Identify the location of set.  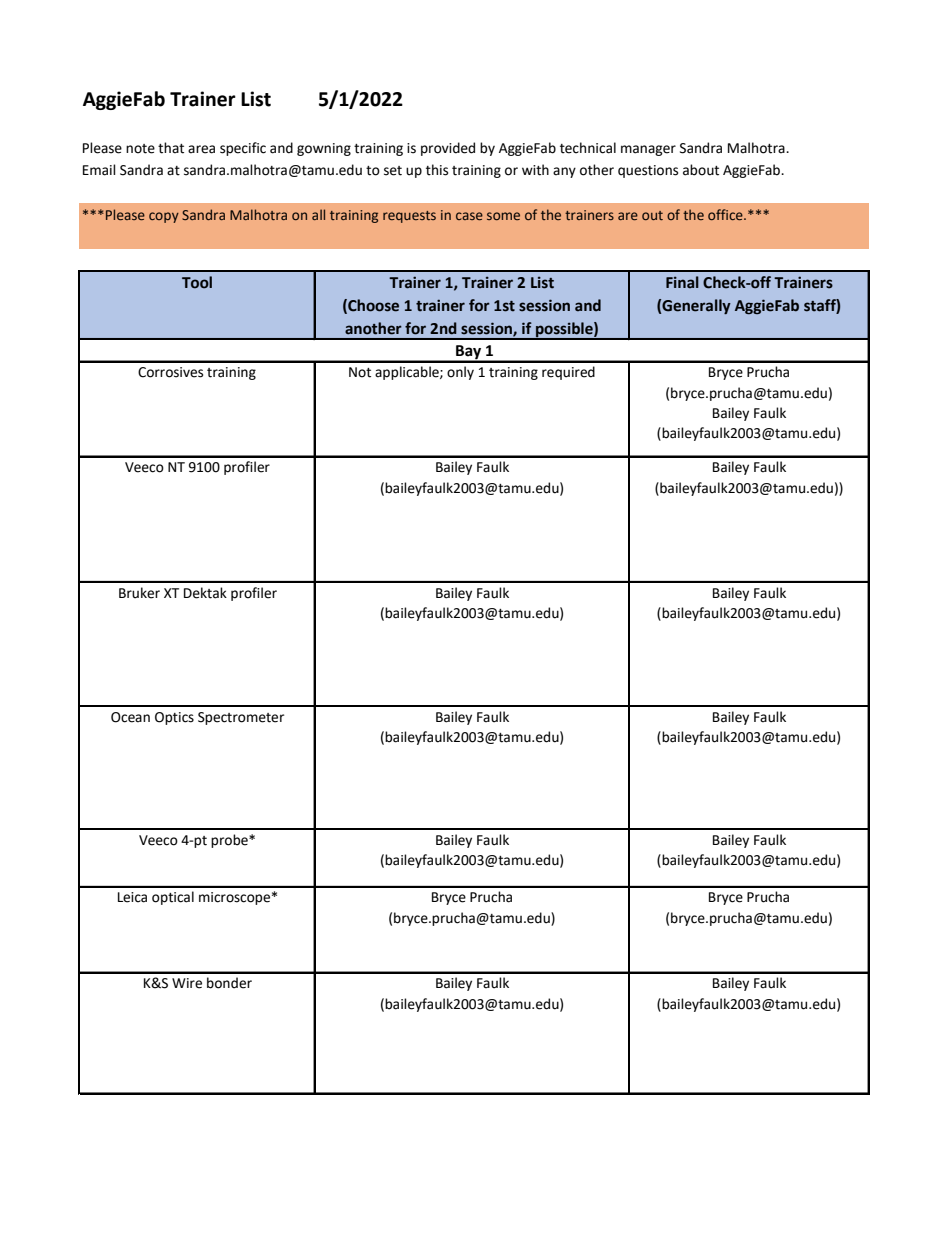
(393, 171).
